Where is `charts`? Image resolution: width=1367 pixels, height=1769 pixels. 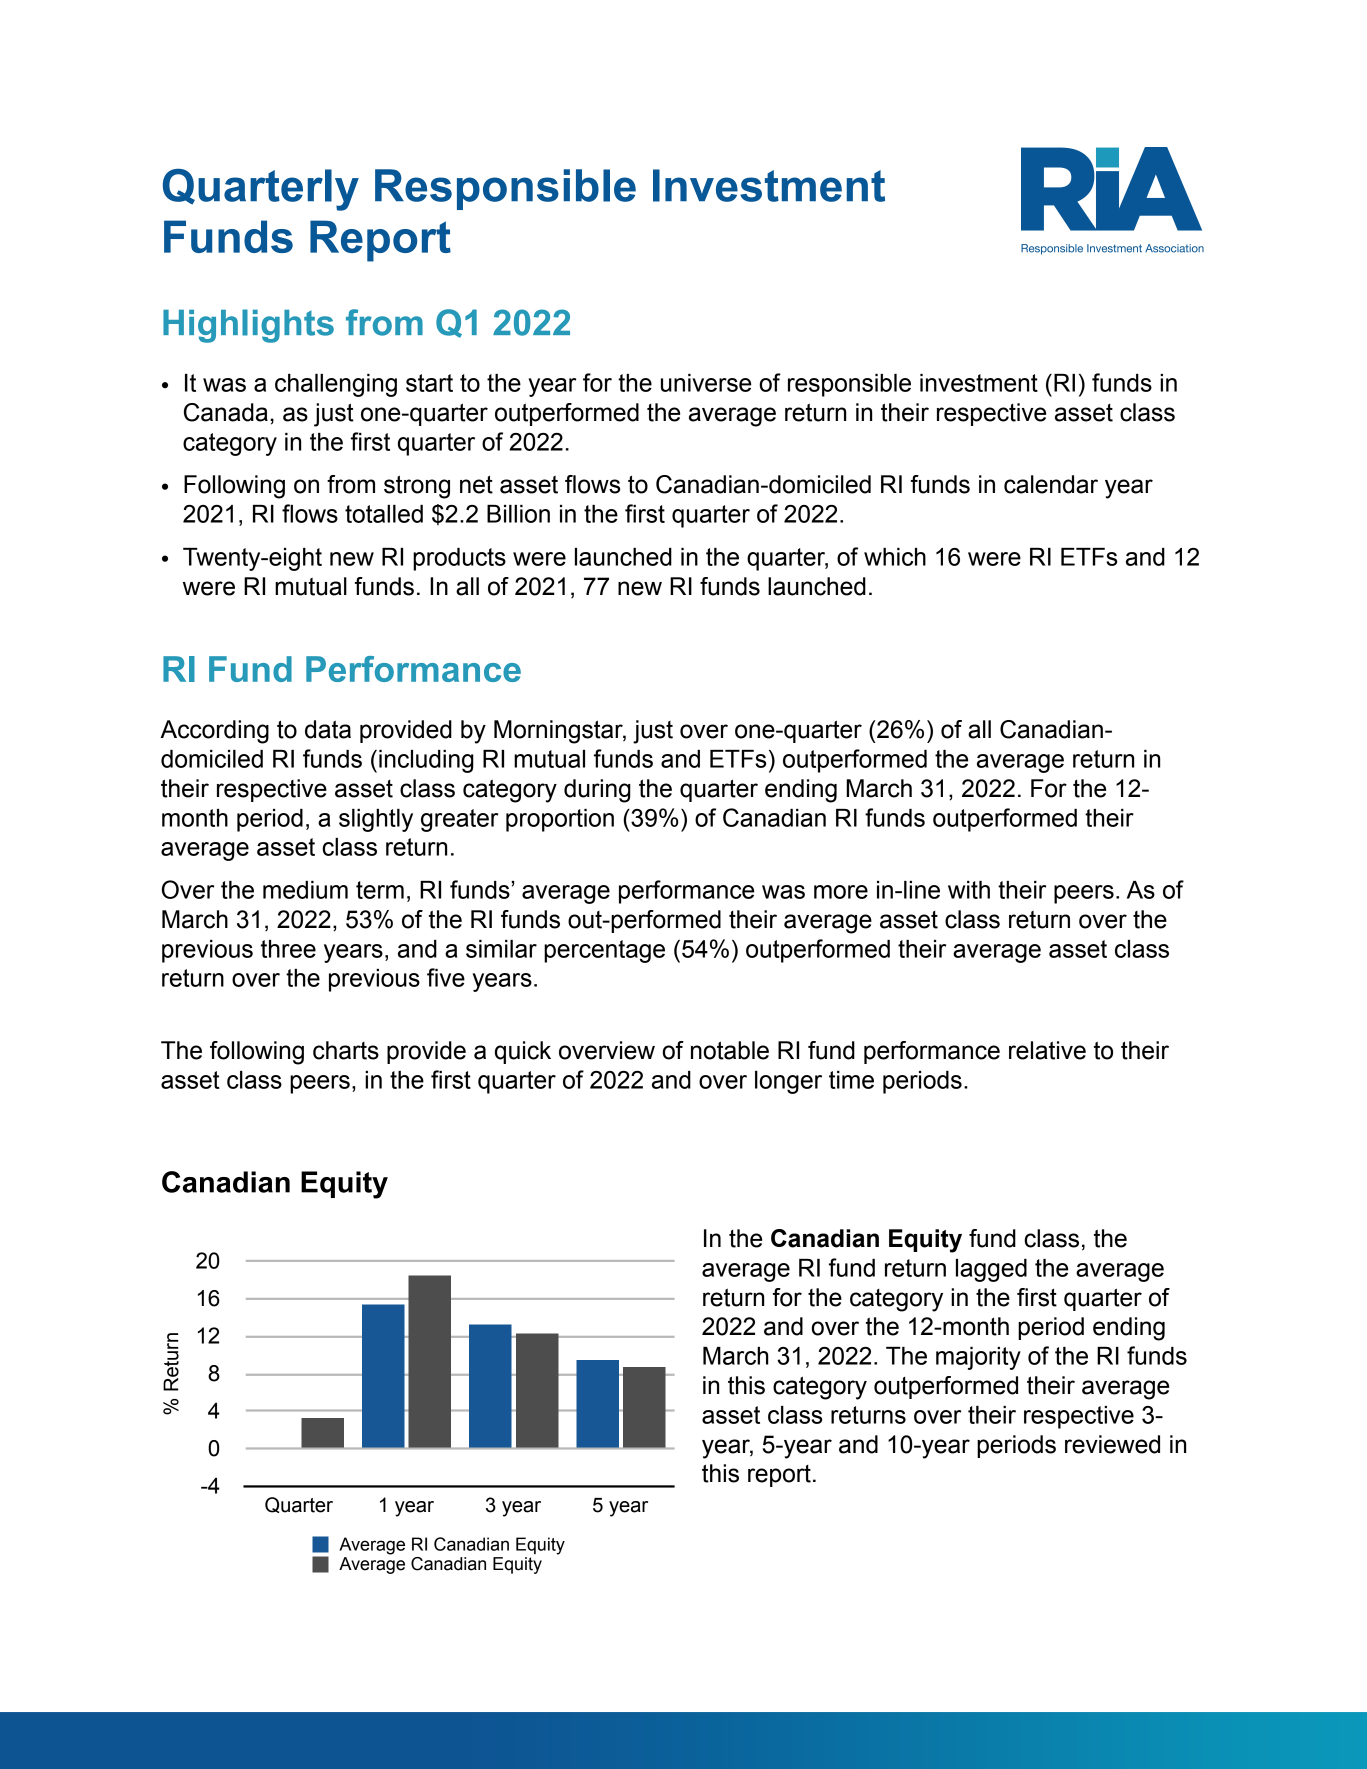
charts is located at coordinates (346, 1050).
